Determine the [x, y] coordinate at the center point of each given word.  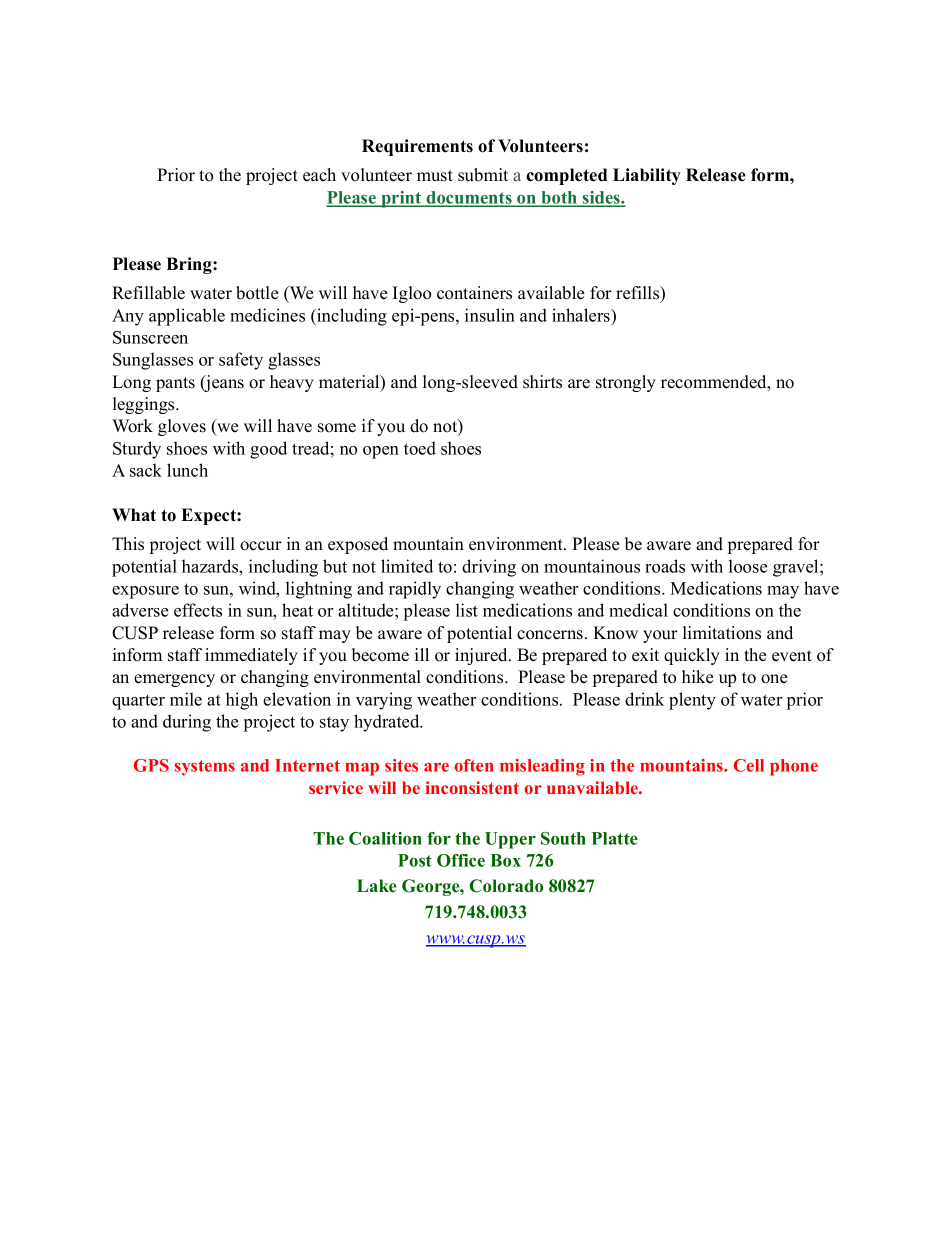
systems [205, 768]
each [319, 175]
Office [461, 860]
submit [483, 175]
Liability [647, 176]
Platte [615, 838]
